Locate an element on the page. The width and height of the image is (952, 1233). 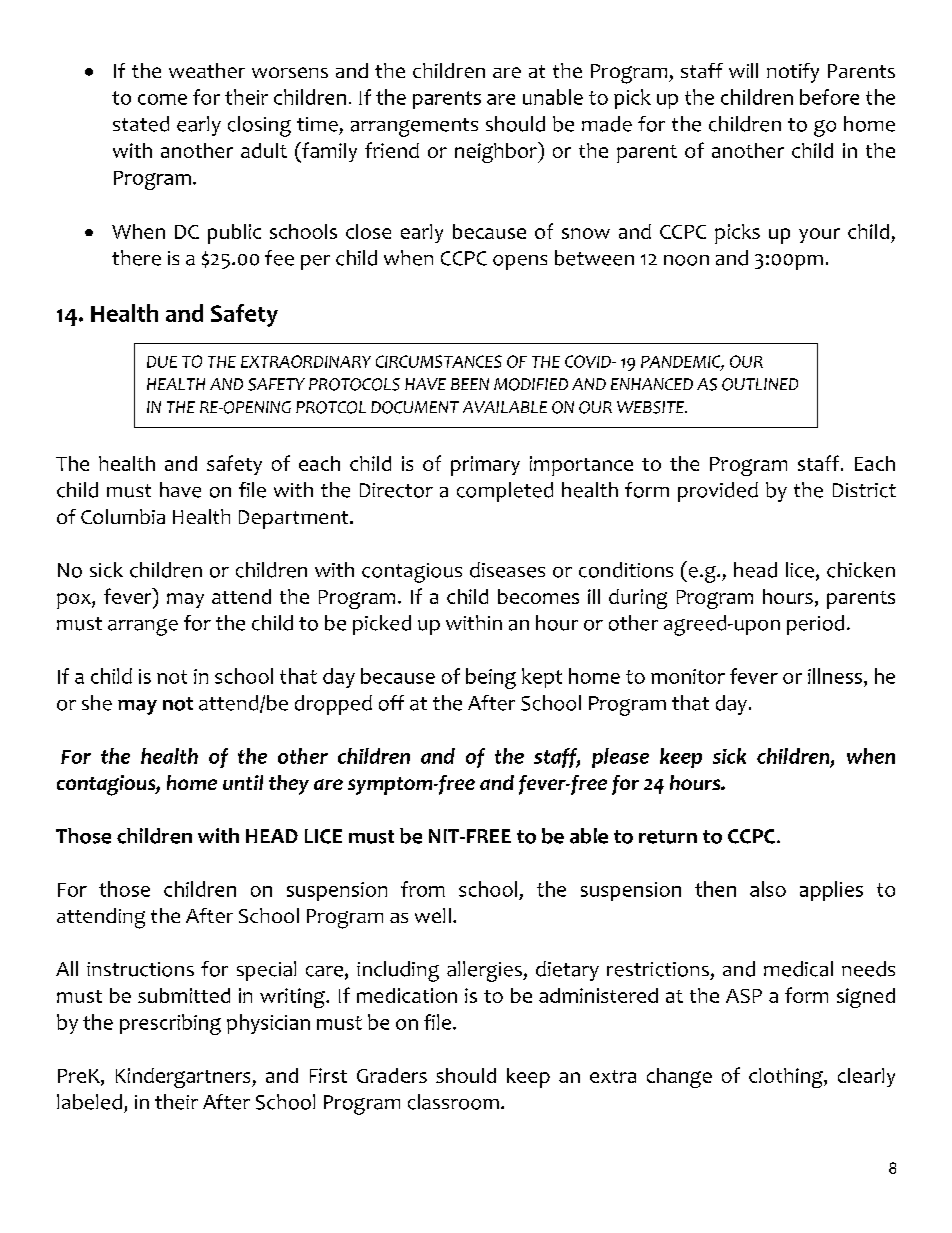
notify is located at coordinates (793, 73).
